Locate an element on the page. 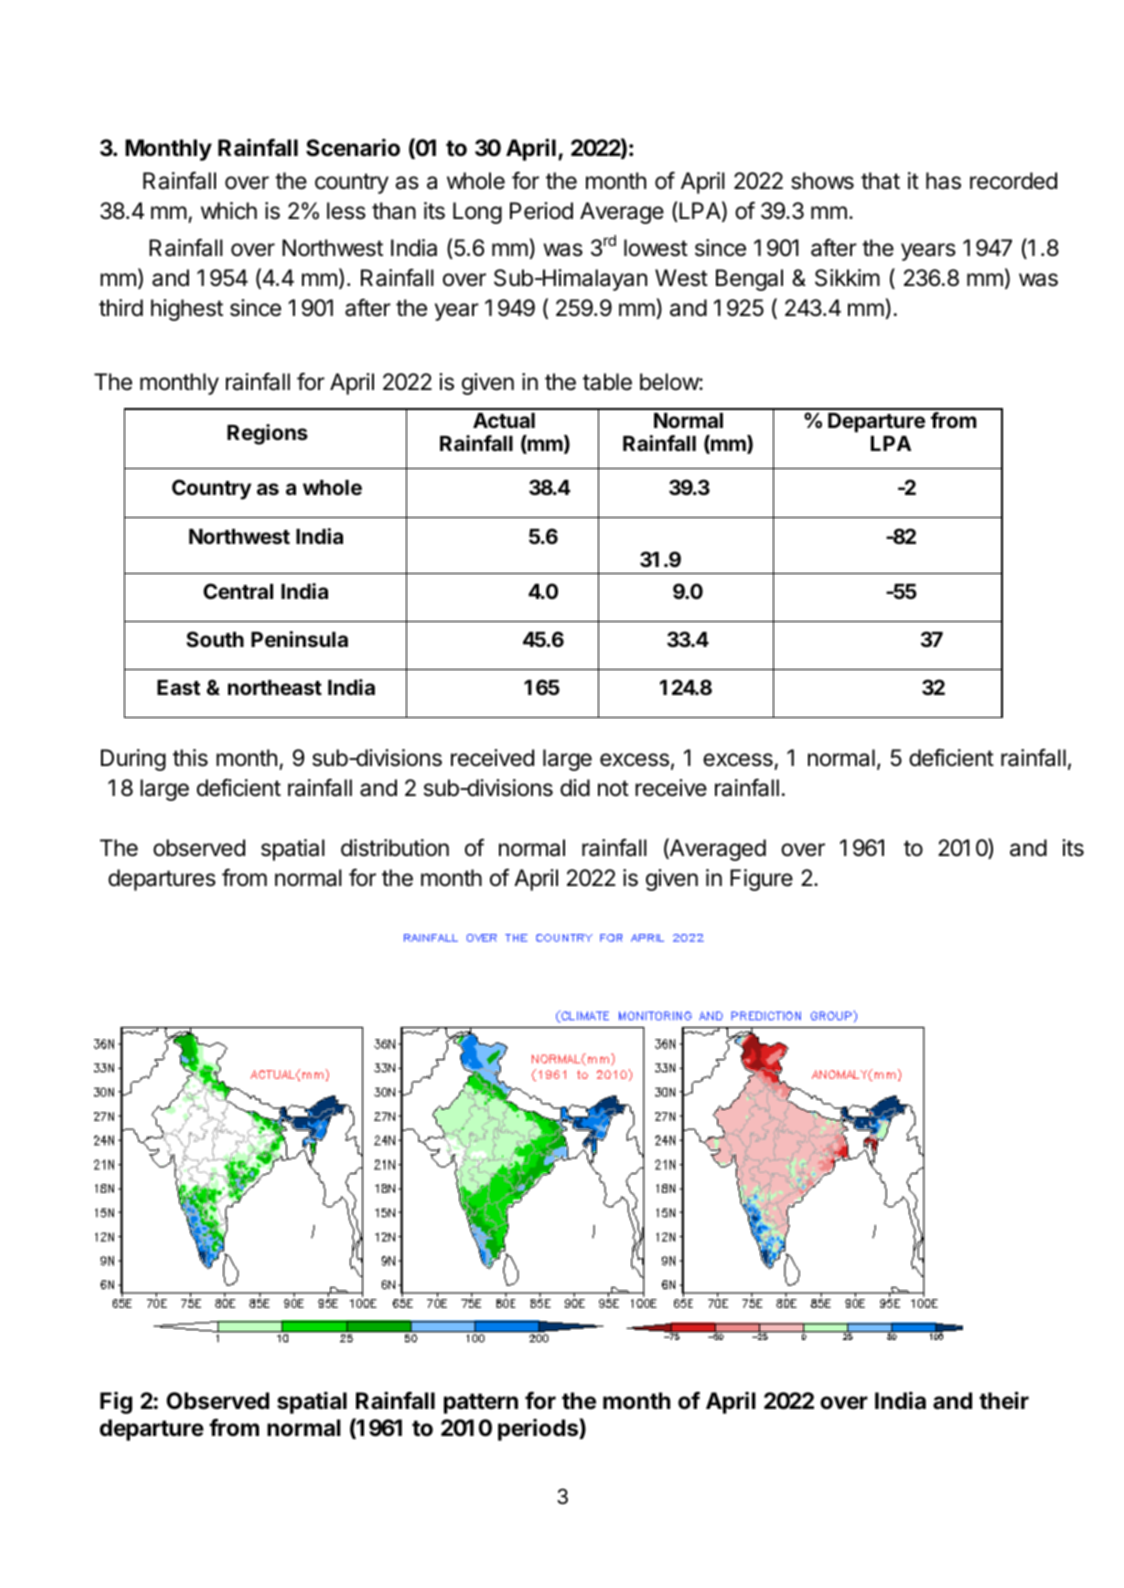 The width and height of the page is (1124, 1588). this is located at coordinates (190, 758).
